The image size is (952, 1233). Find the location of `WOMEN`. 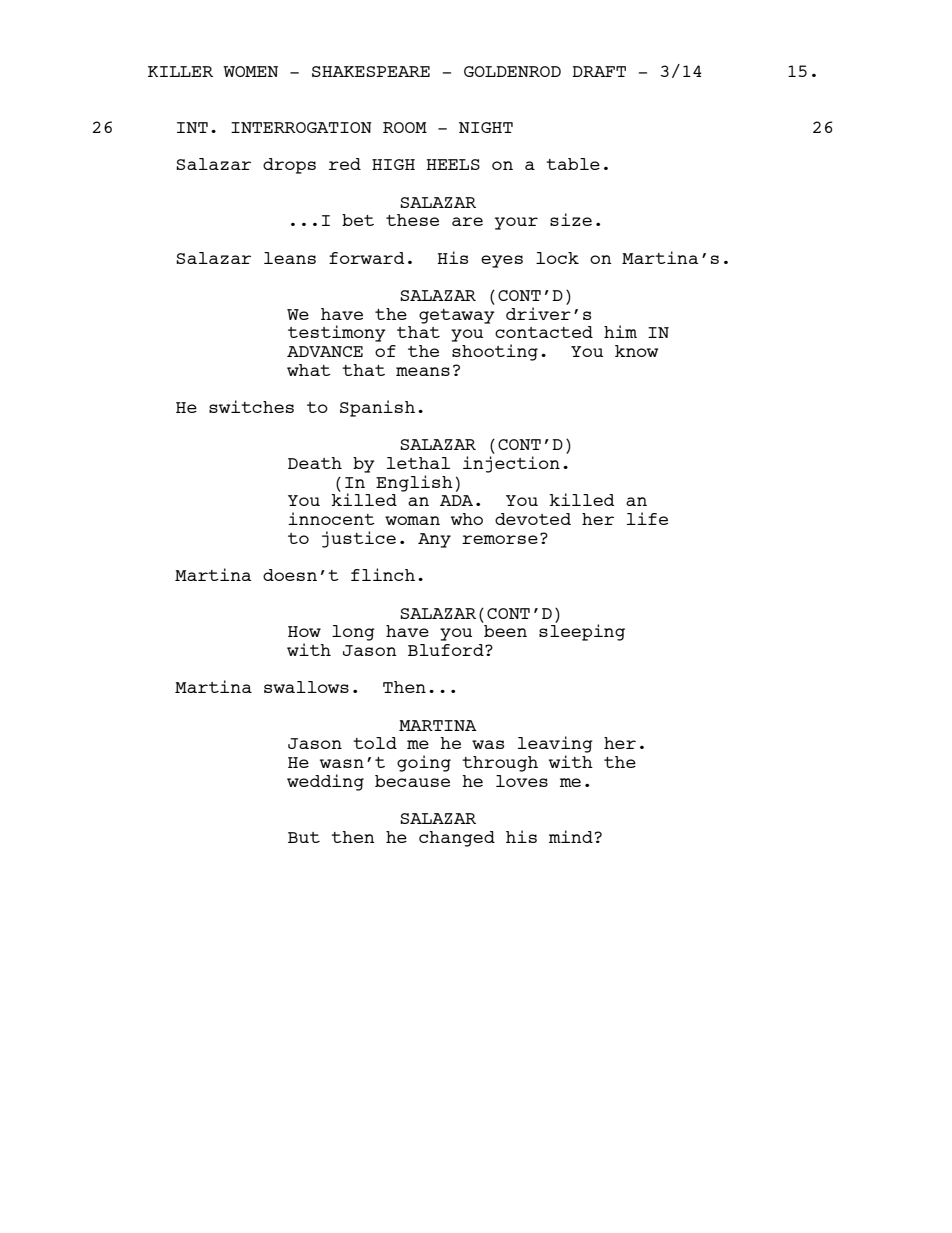

WOMEN is located at coordinates (250, 71).
